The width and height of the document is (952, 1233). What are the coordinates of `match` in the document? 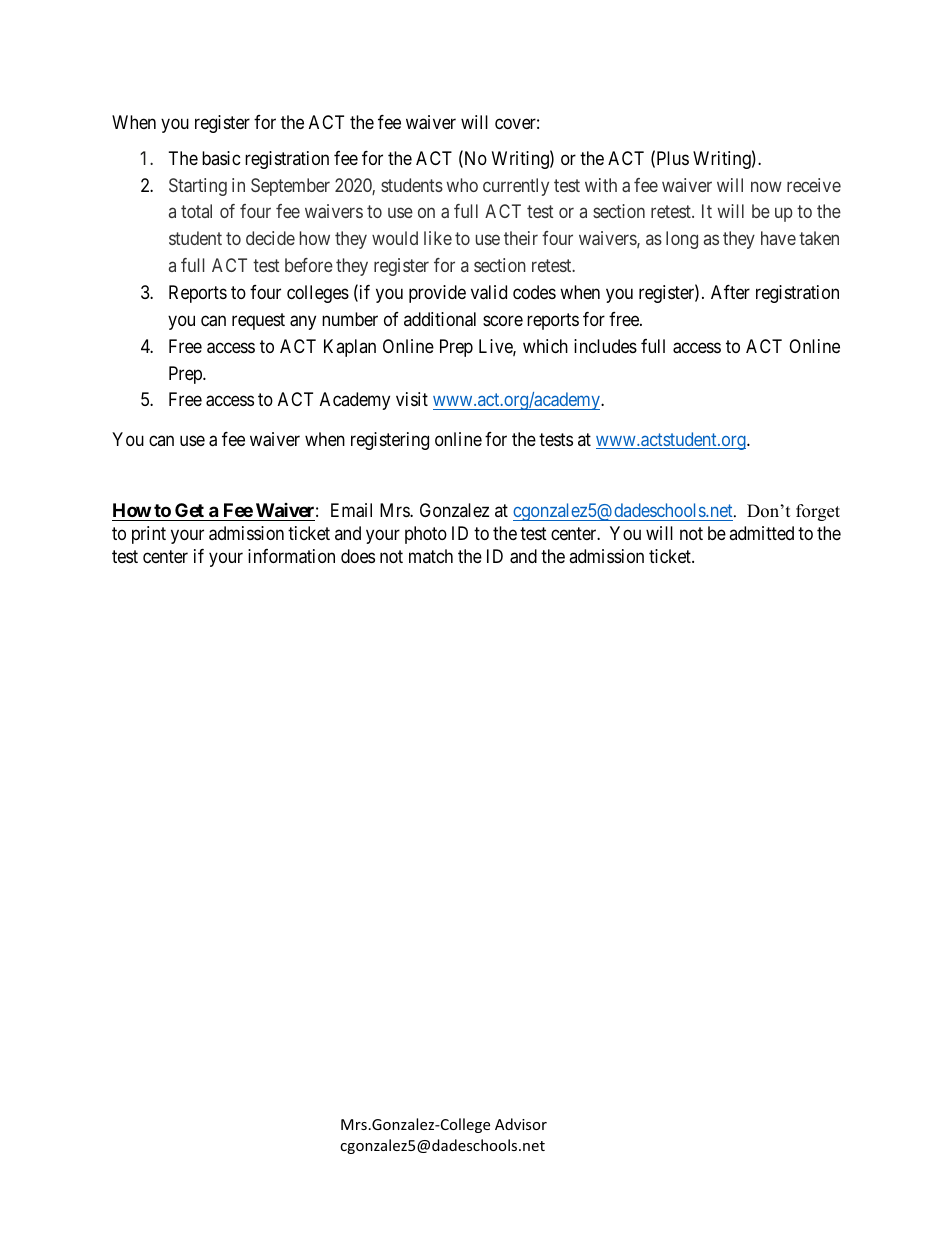 It's located at (431, 556).
